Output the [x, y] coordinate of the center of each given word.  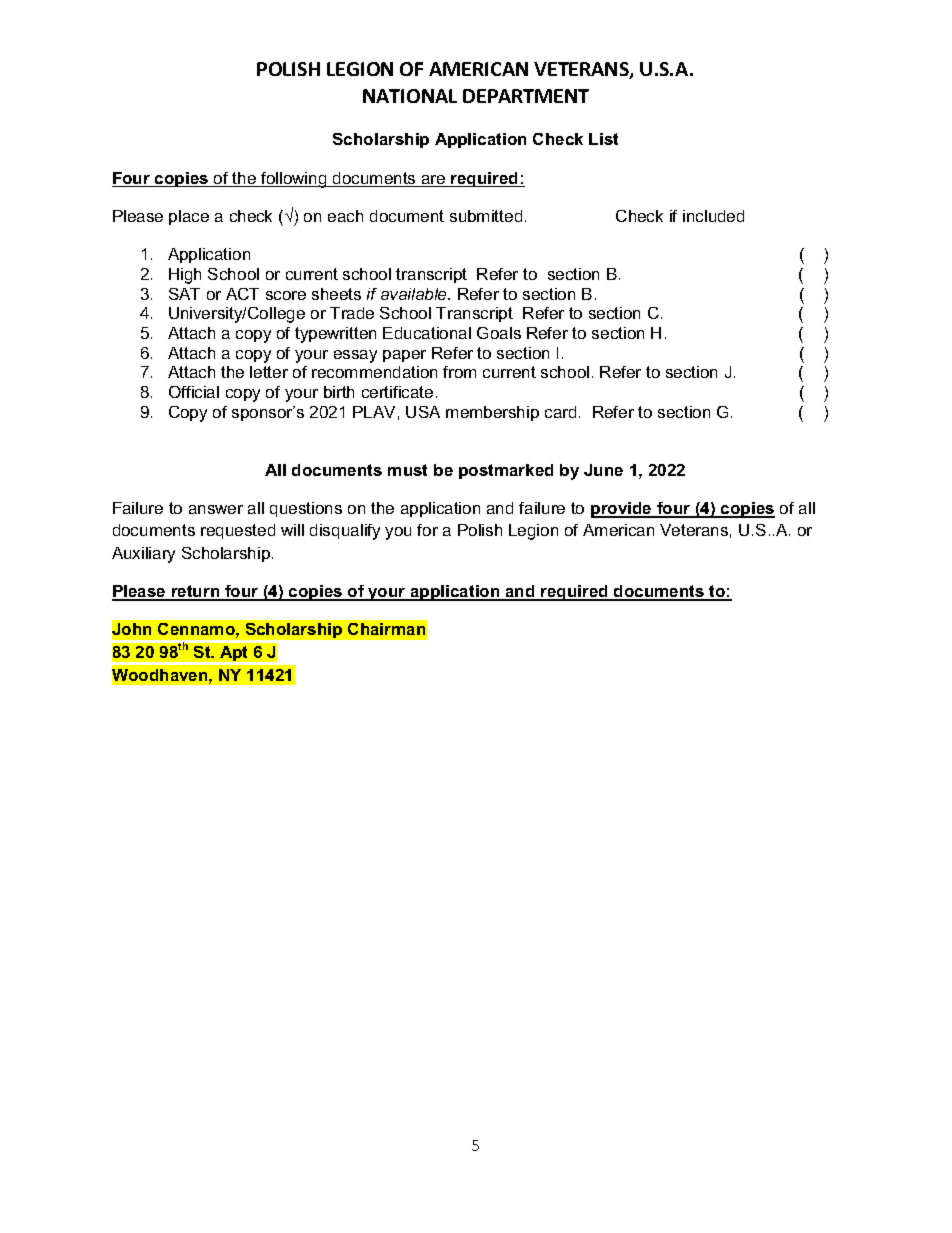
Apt [233, 653]
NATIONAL [410, 96]
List [603, 139]
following [294, 180]
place [189, 217]
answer [216, 509]
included [713, 216]
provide [622, 510]
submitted [486, 216]
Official [194, 392]
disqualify [345, 532]
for [427, 530]
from [459, 372]
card [560, 412]
